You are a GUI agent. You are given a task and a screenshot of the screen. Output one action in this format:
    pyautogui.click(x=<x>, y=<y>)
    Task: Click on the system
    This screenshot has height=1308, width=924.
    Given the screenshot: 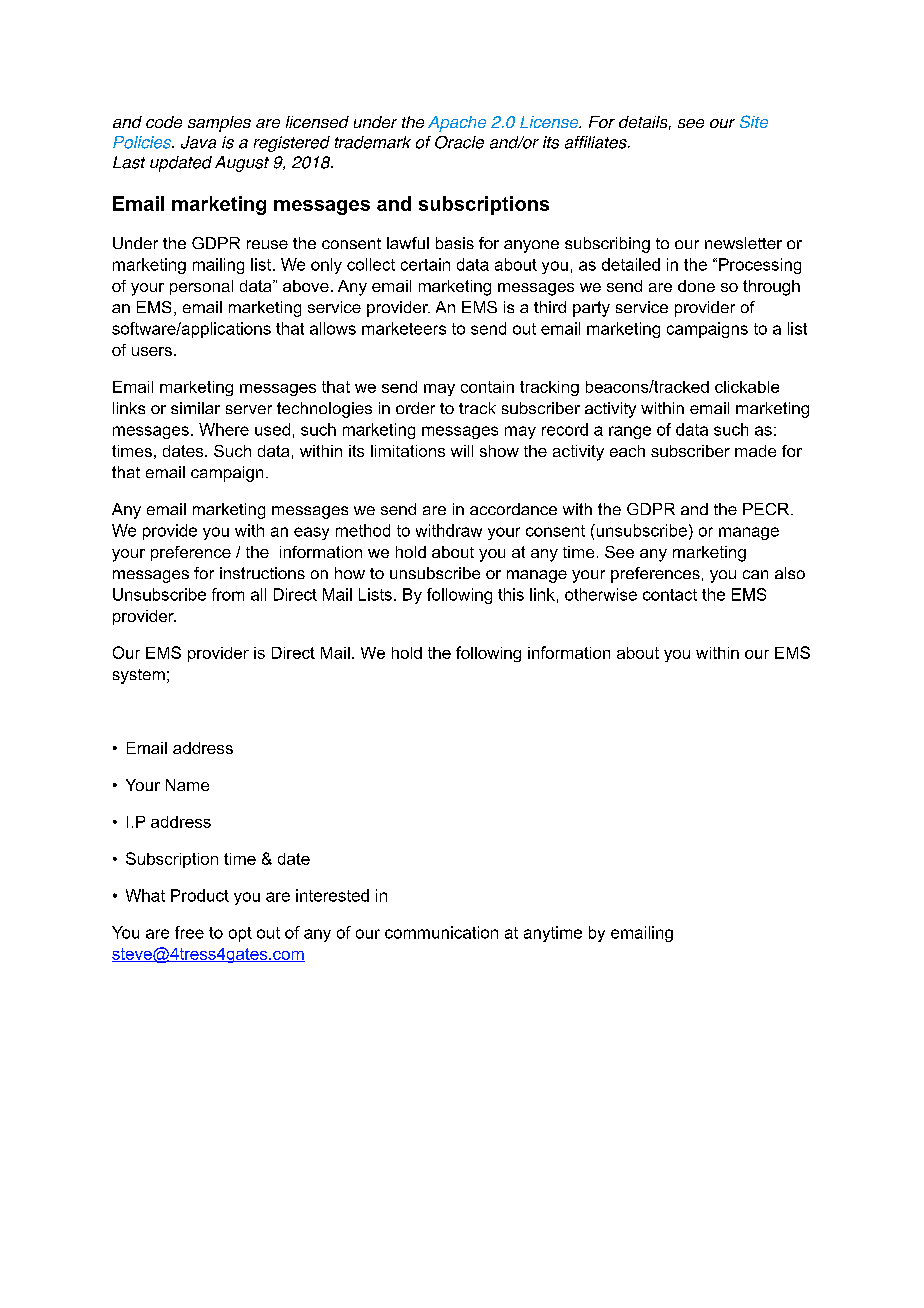 What is the action you would take?
    pyautogui.click(x=139, y=676)
